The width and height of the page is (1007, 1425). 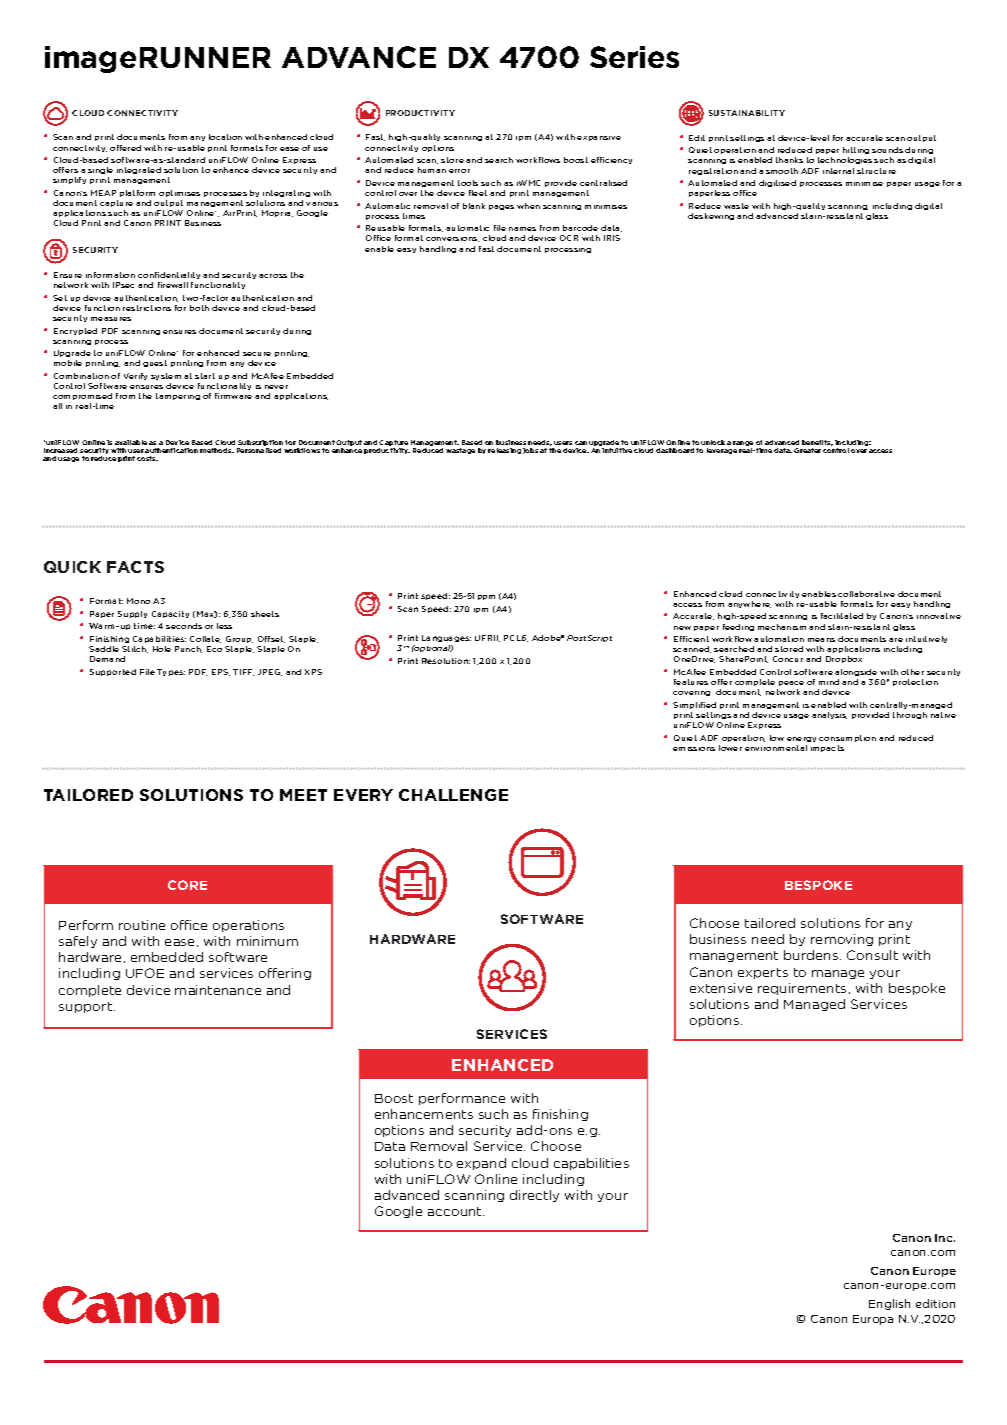 I want to click on releasing, so click(x=504, y=451).
